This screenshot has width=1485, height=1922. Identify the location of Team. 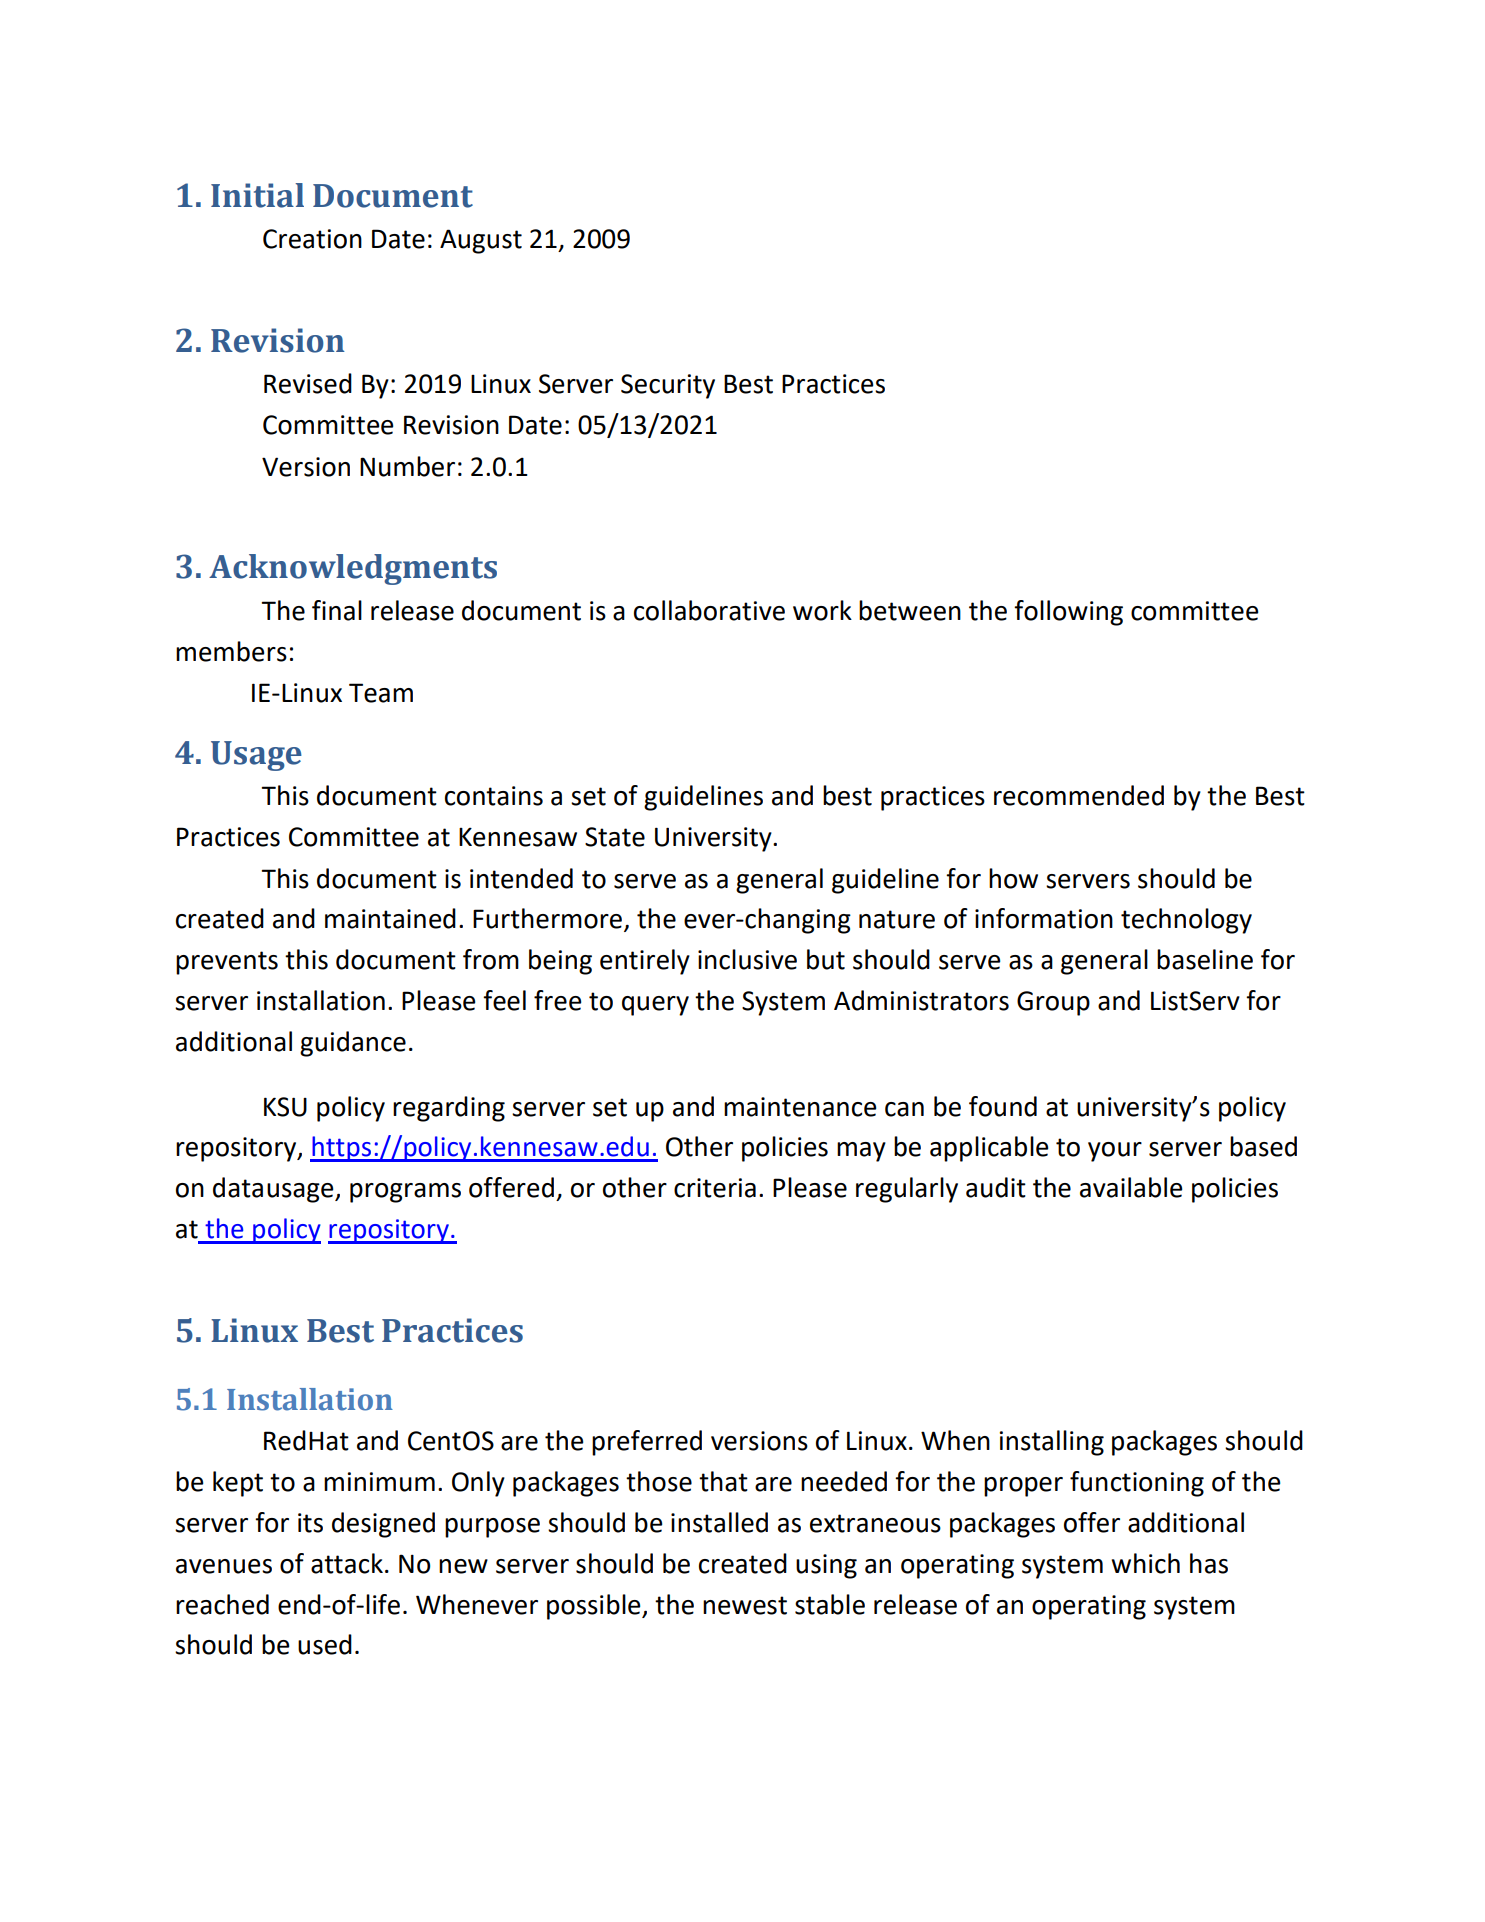
(381, 693).
